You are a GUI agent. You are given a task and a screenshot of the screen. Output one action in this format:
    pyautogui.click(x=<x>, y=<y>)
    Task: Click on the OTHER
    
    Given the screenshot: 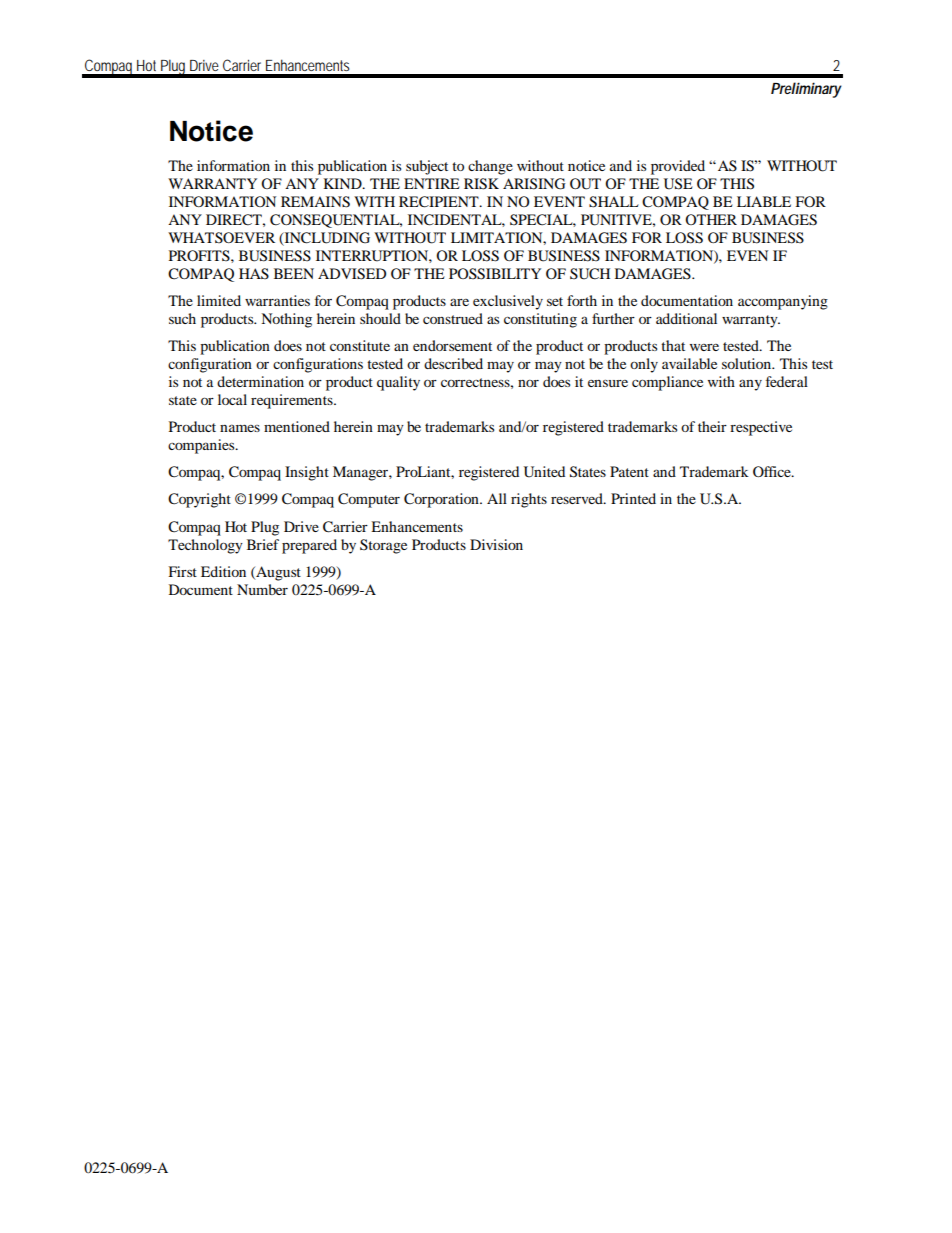 What is the action you would take?
    pyautogui.click(x=711, y=219)
